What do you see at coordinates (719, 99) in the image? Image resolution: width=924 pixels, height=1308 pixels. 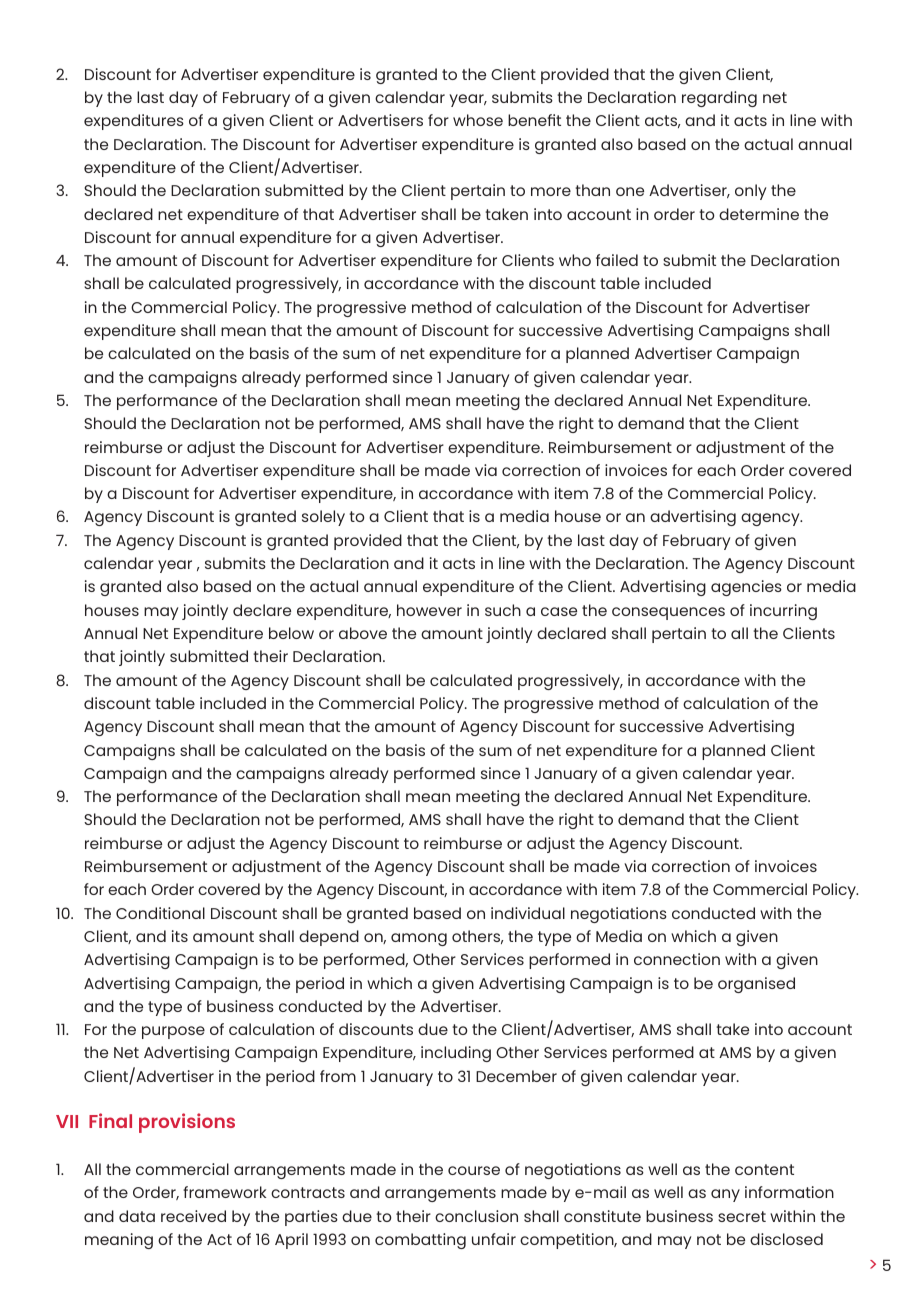 I see `regarding` at bounding box center [719, 99].
